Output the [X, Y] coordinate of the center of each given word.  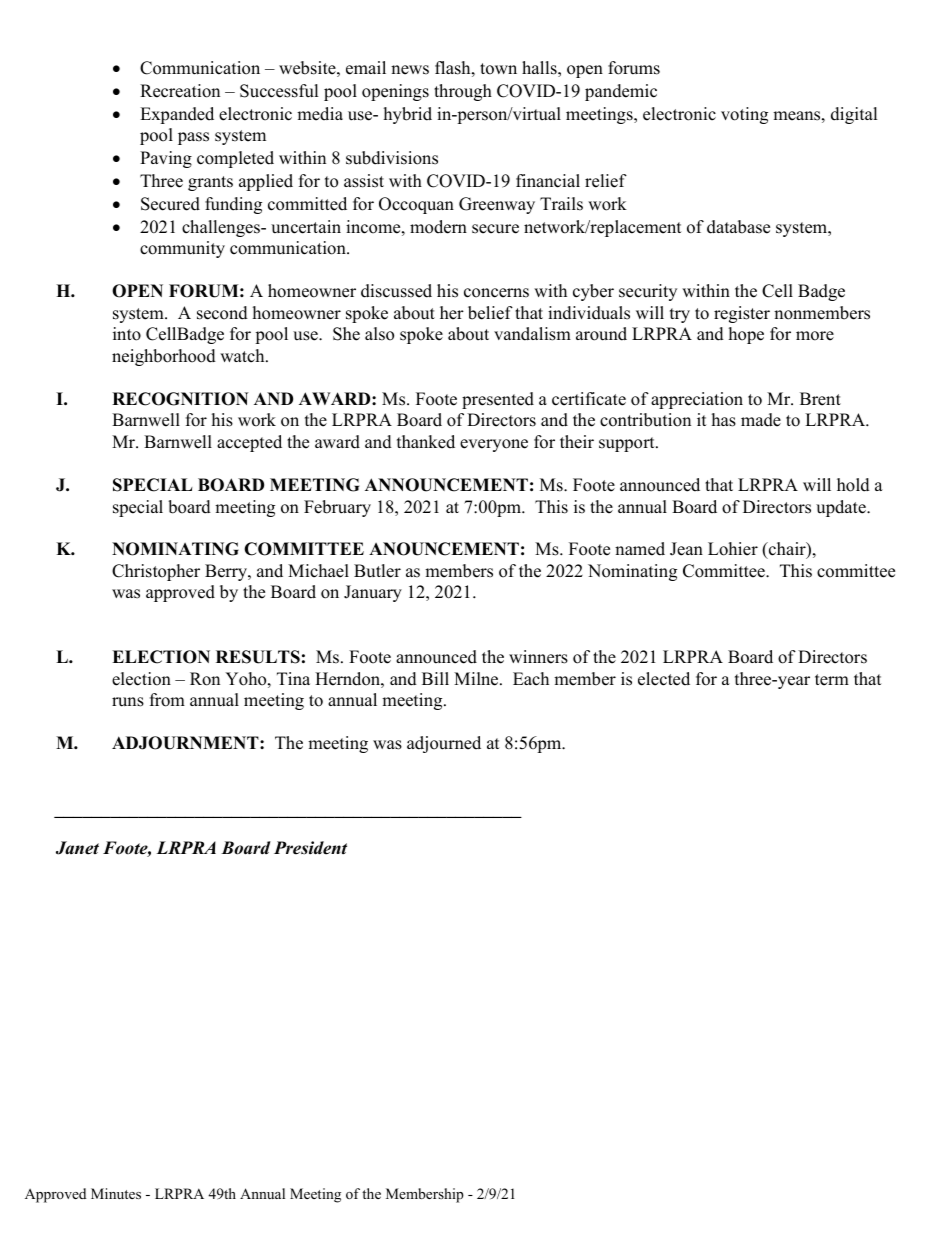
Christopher [156, 572]
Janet [77, 848]
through [463, 92]
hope [746, 335]
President [310, 848]
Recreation [180, 91]
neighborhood [164, 357]
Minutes [116, 1193]
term [832, 680]
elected [664, 679]
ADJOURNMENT [186, 743]
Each [531, 679]
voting [744, 115]
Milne [477, 679]
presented [498, 400]
